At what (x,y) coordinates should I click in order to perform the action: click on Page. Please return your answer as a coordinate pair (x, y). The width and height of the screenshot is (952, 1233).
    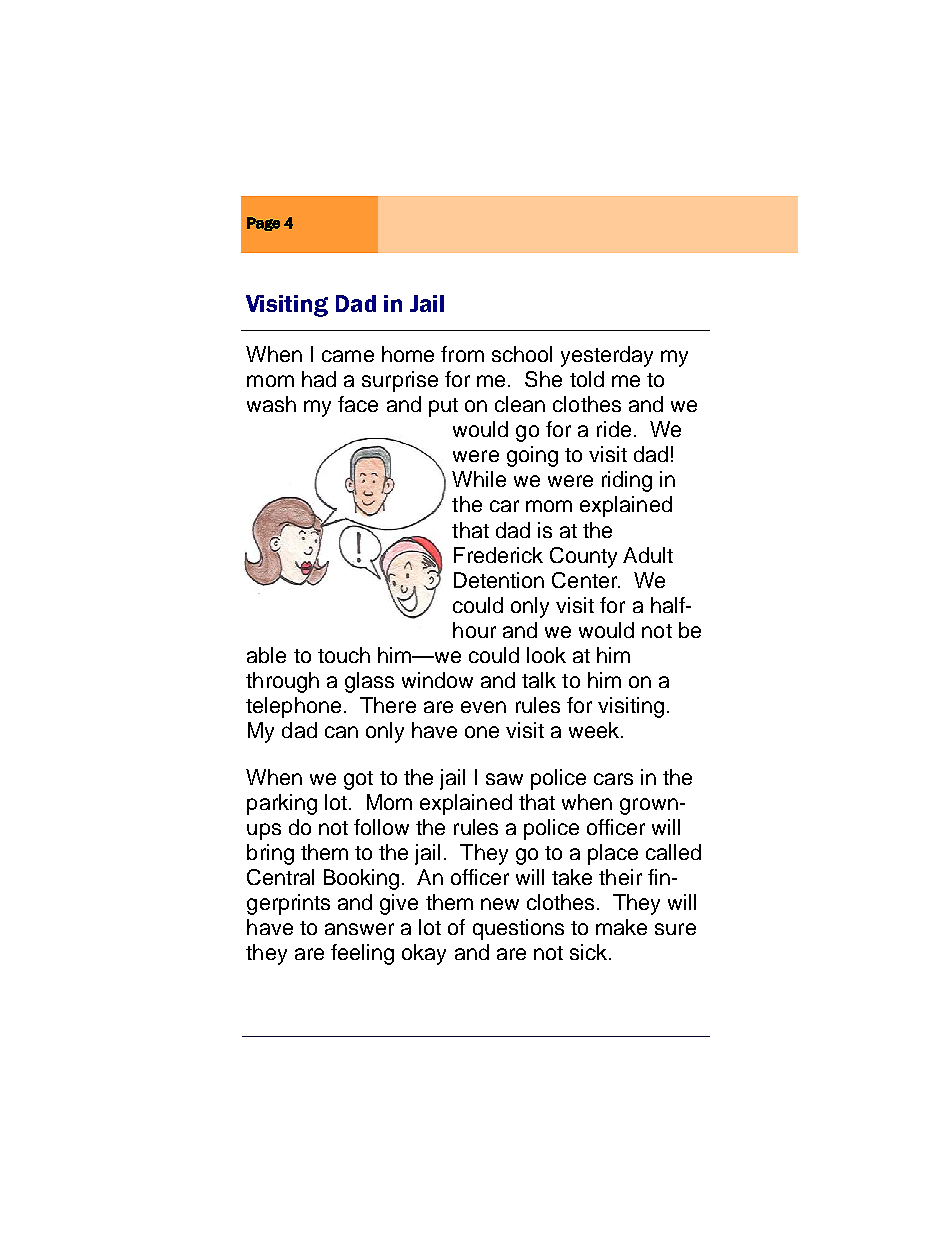
    Looking at the image, I should click on (263, 224).
